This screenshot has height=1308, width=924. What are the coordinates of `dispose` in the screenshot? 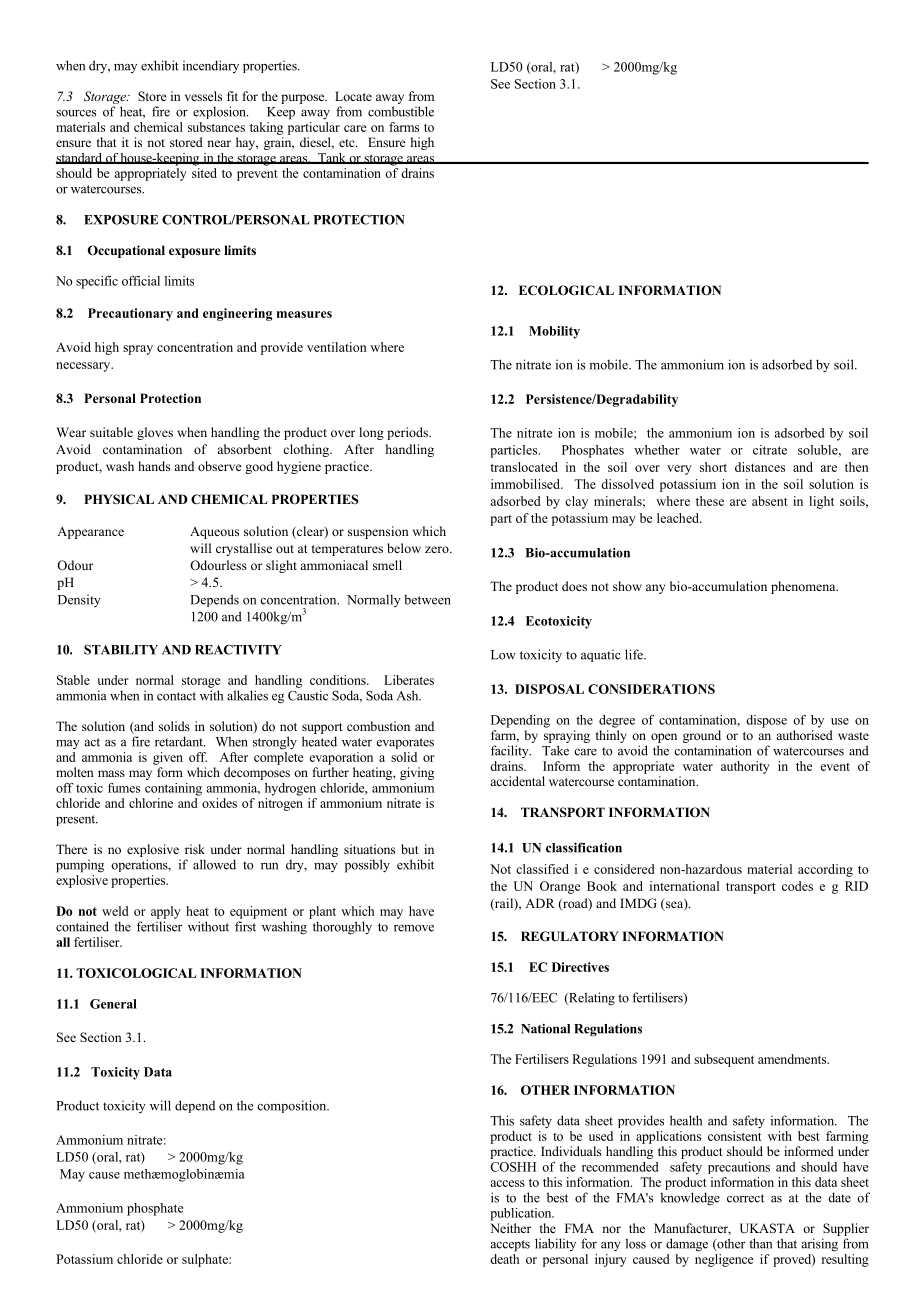 It's located at (766, 721).
